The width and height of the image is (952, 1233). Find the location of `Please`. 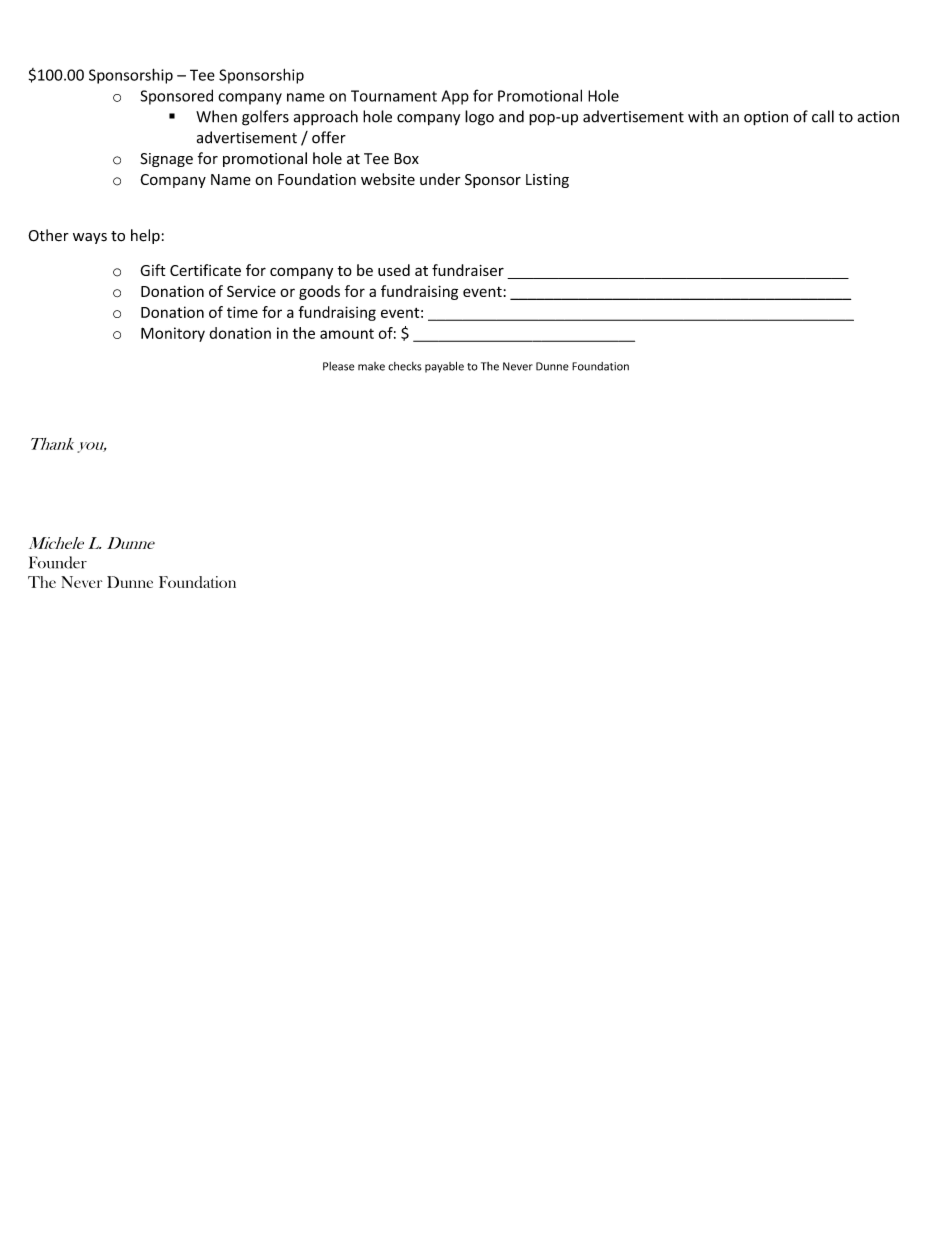

Please is located at coordinates (338, 366).
